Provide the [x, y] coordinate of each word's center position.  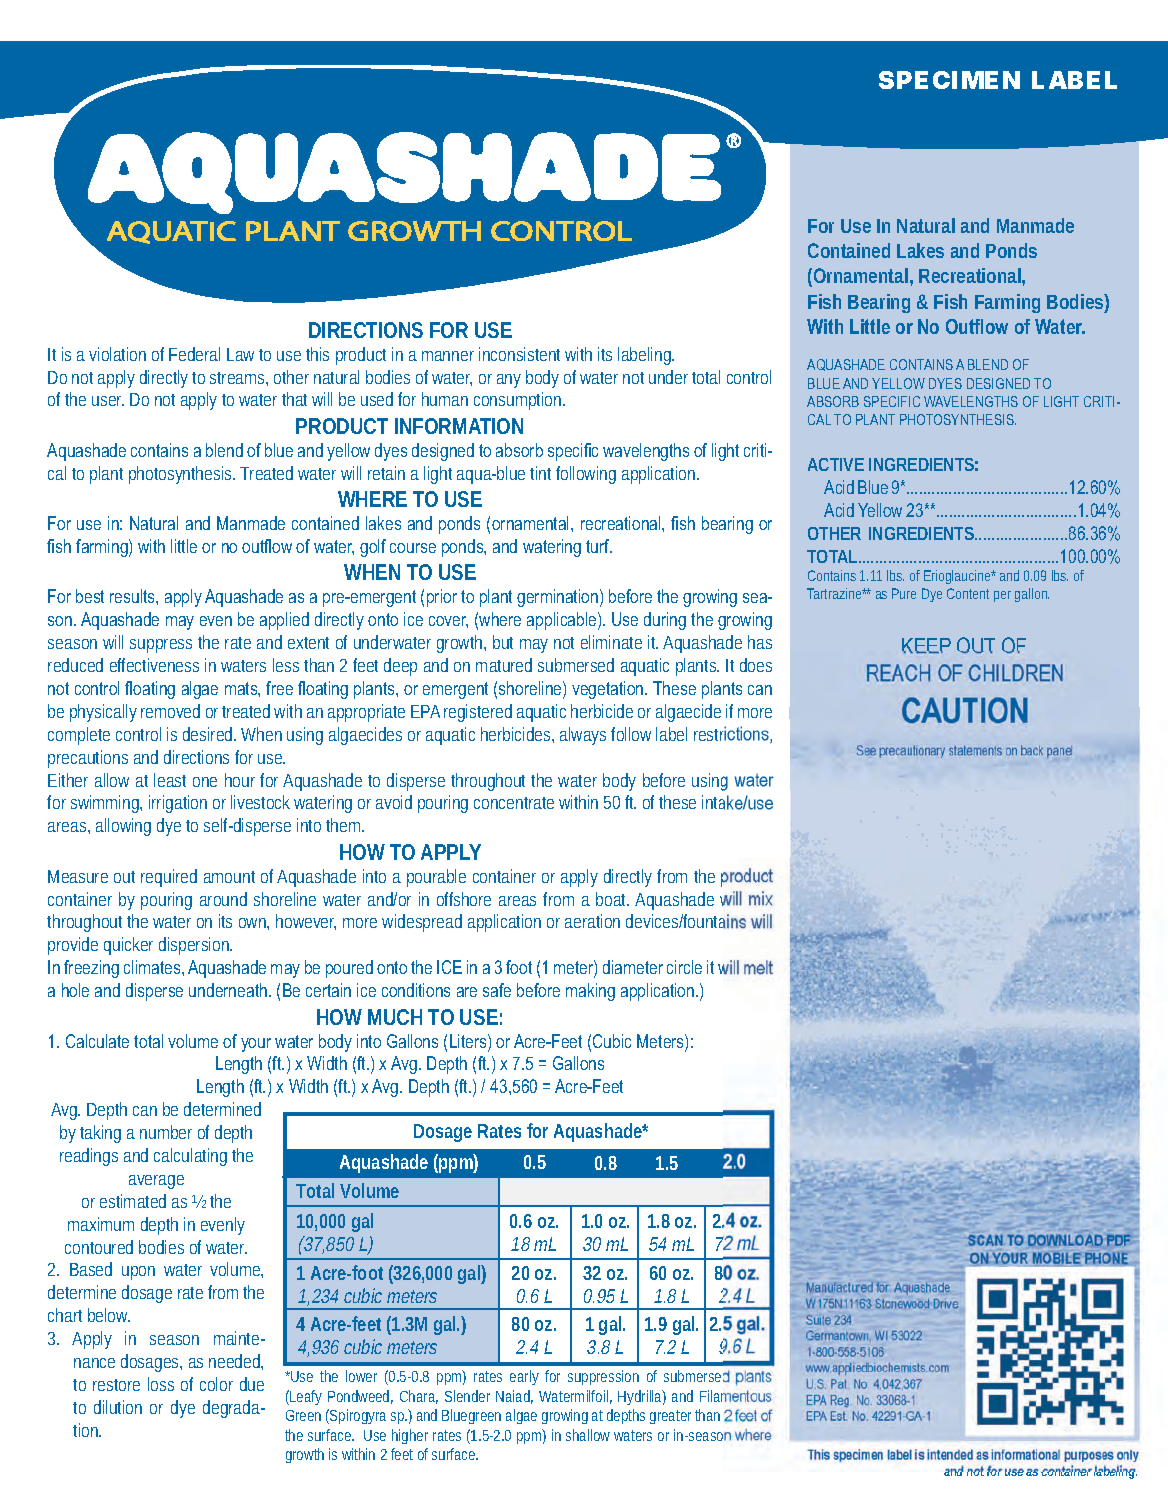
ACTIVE [836, 464]
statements [975, 750]
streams [239, 379]
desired [209, 734]
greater [673, 1417]
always [586, 736]
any [509, 381]
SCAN [985, 1240]
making [590, 992]
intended [950, 1454]
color [216, 1384]
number [166, 1132]
